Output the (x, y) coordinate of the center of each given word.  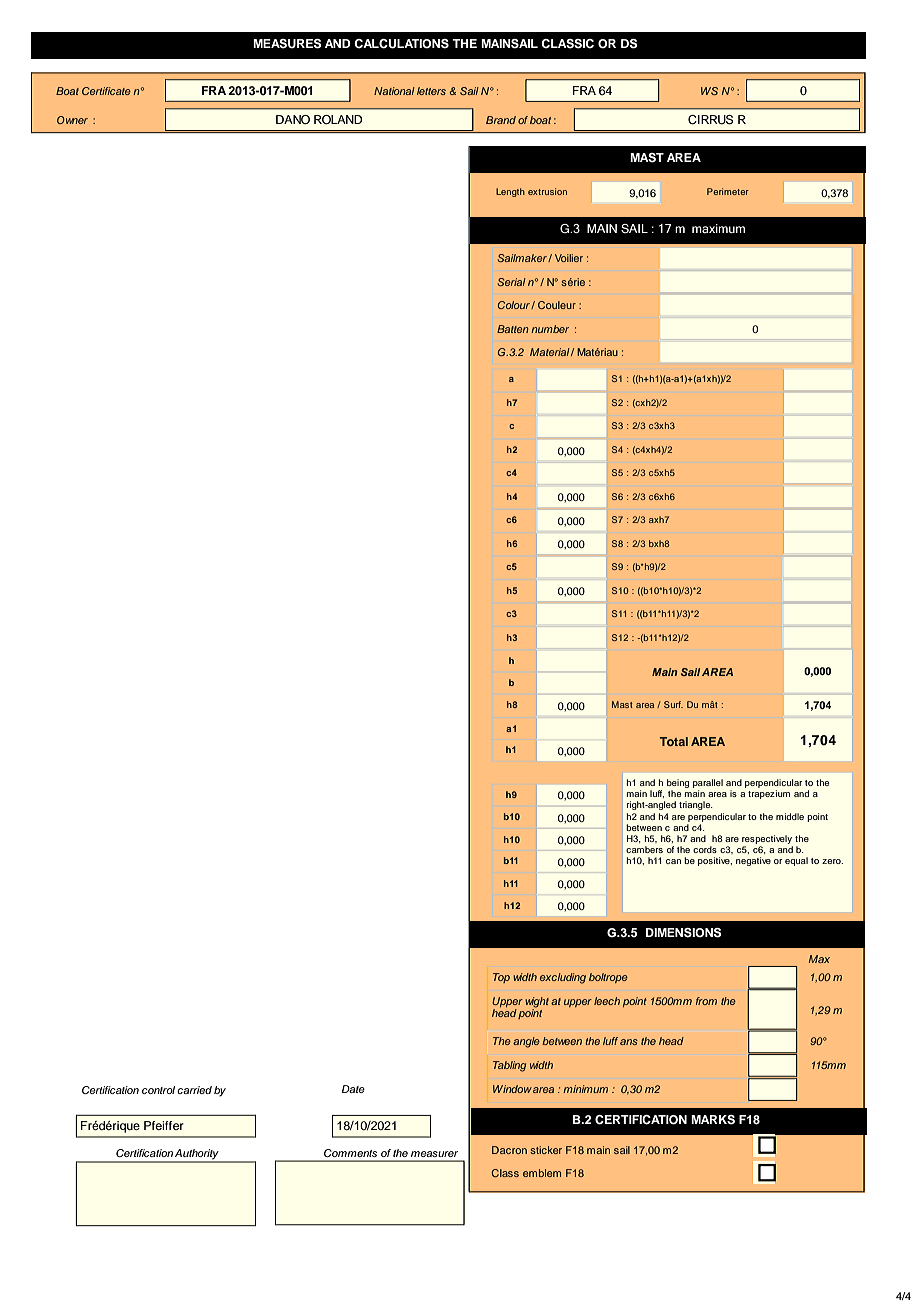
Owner (72, 120)
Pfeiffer (164, 1125)
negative (753, 861)
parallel (708, 783)
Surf (673, 704)
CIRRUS (710, 120)
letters (431, 91)
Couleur (557, 305)
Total (674, 741)
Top (501, 978)
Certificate (106, 91)
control (158, 1090)
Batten (513, 329)
